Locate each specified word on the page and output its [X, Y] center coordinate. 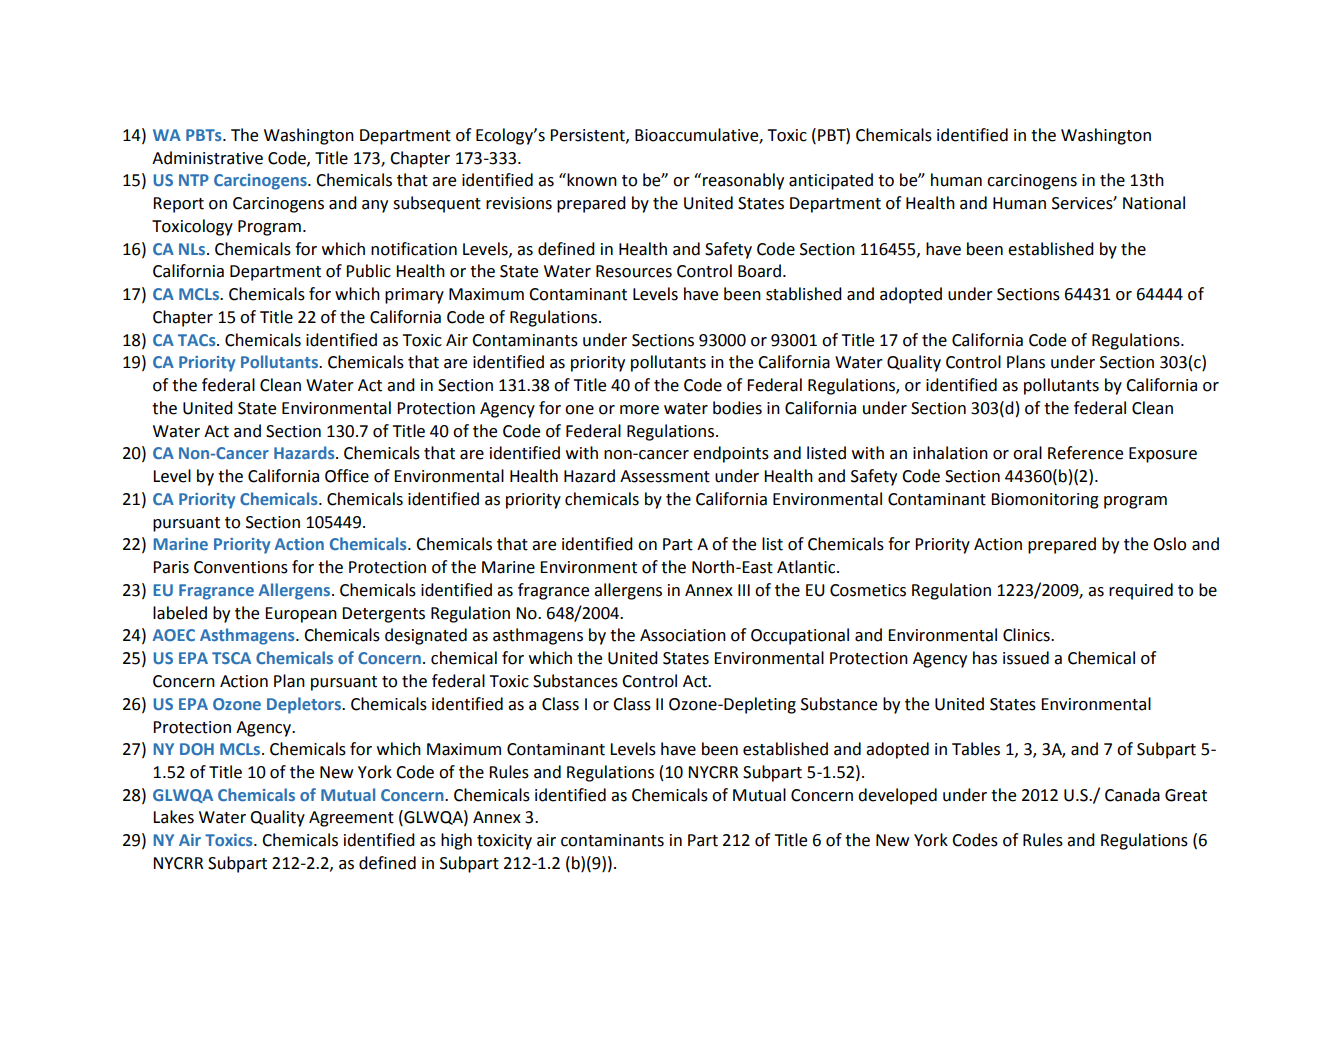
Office [347, 476]
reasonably [743, 181]
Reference [1085, 453]
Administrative [207, 158]
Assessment [665, 476]
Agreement [351, 819]
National [1154, 203]
